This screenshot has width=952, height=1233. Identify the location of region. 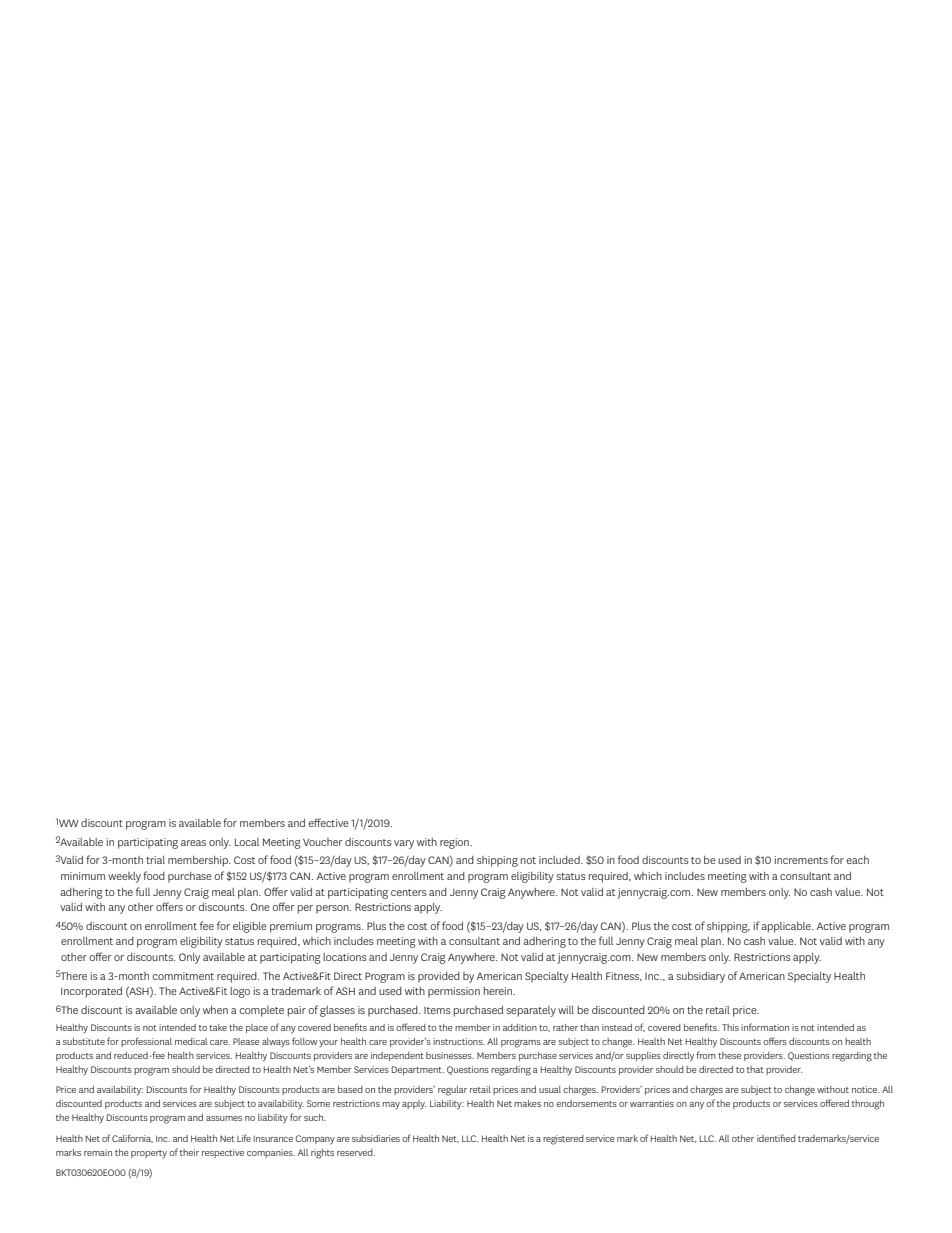
(455, 843).
